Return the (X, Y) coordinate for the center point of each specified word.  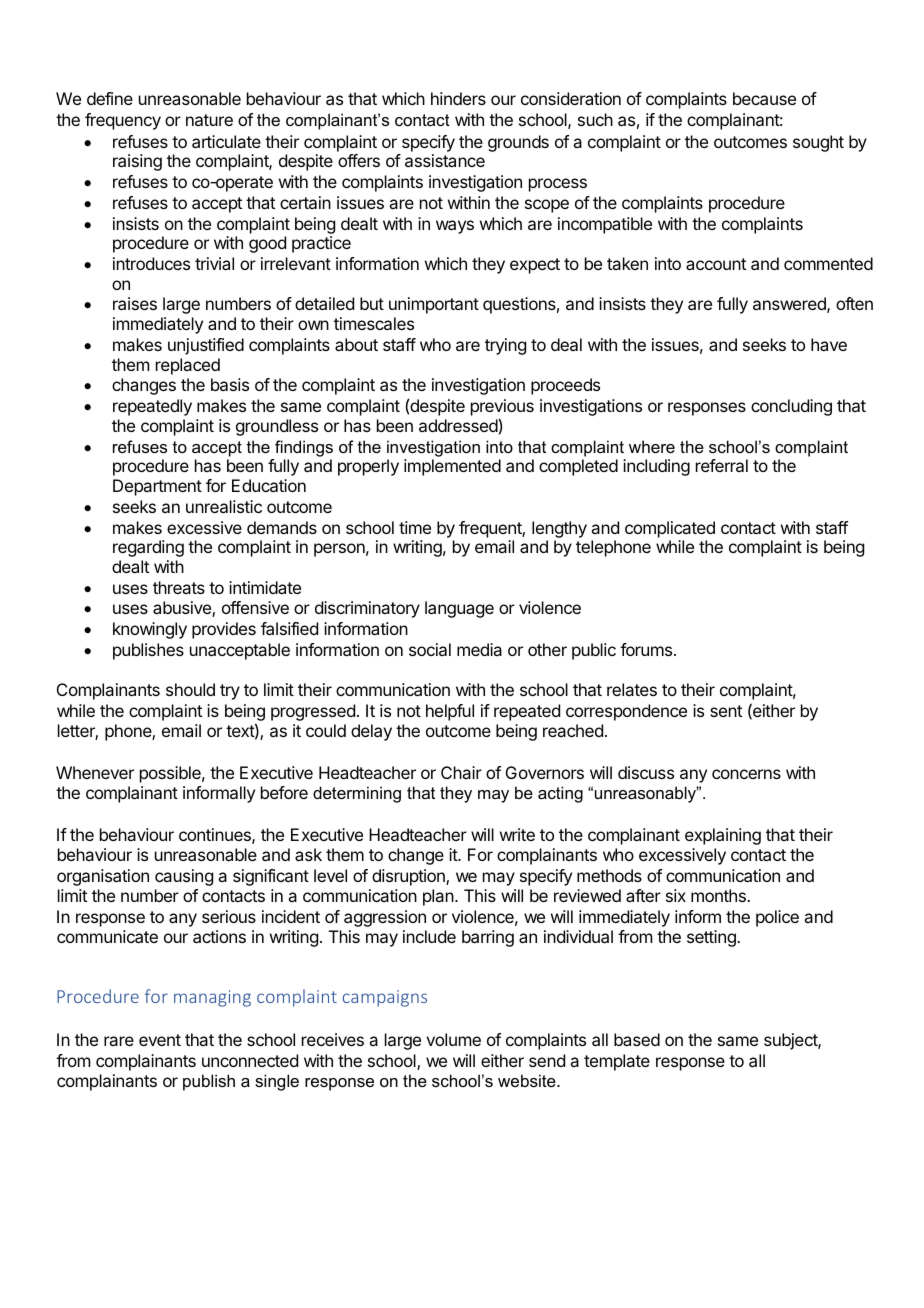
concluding (791, 407)
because (764, 98)
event (160, 1040)
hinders (458, 98)
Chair (461, 772)
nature (209, 120)
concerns (746, 774)
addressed (458, 425)
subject (791, 1041)
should (190, 689)
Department (157, 487)
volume (453, 1039)
